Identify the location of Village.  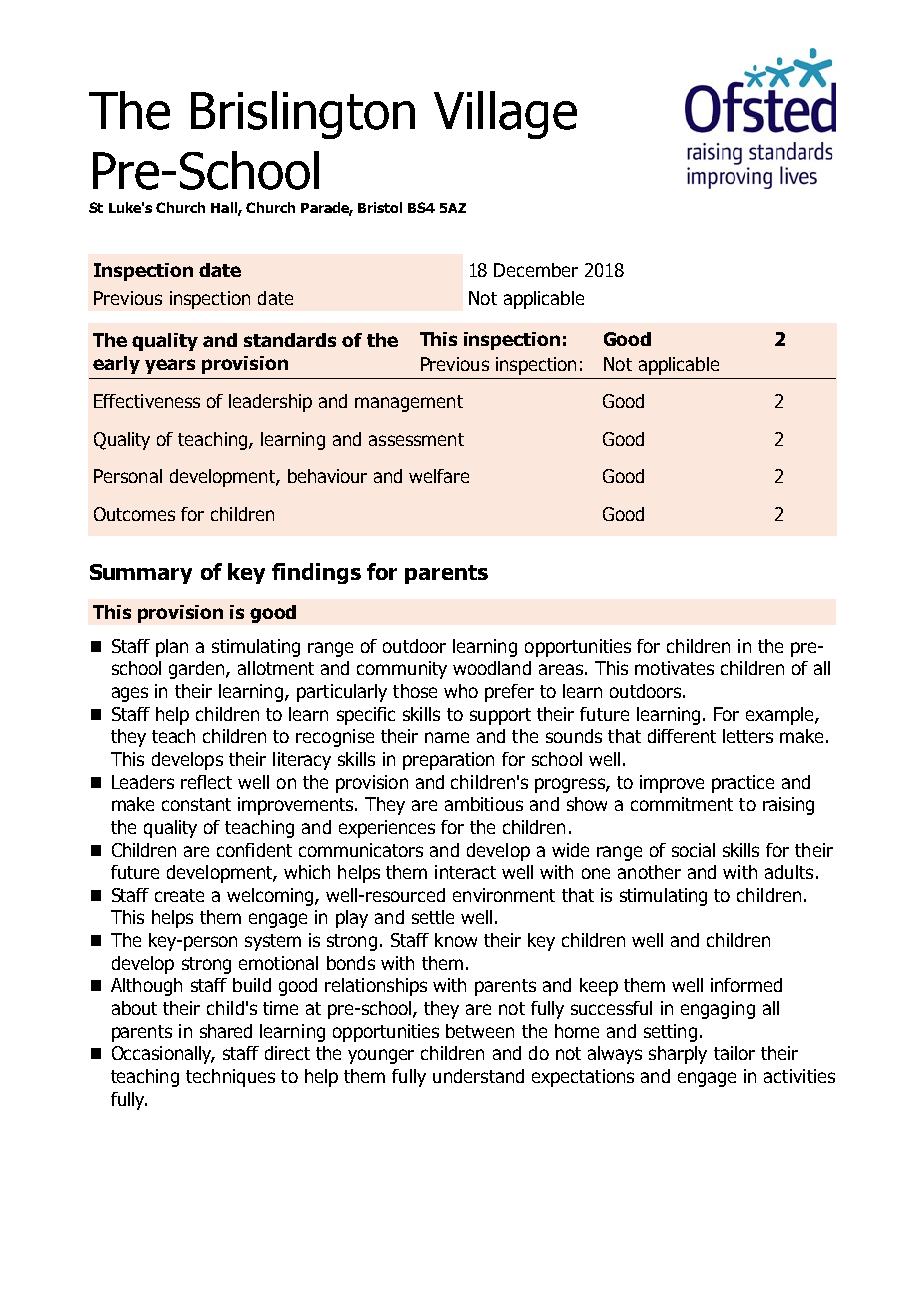
(505, 115).
